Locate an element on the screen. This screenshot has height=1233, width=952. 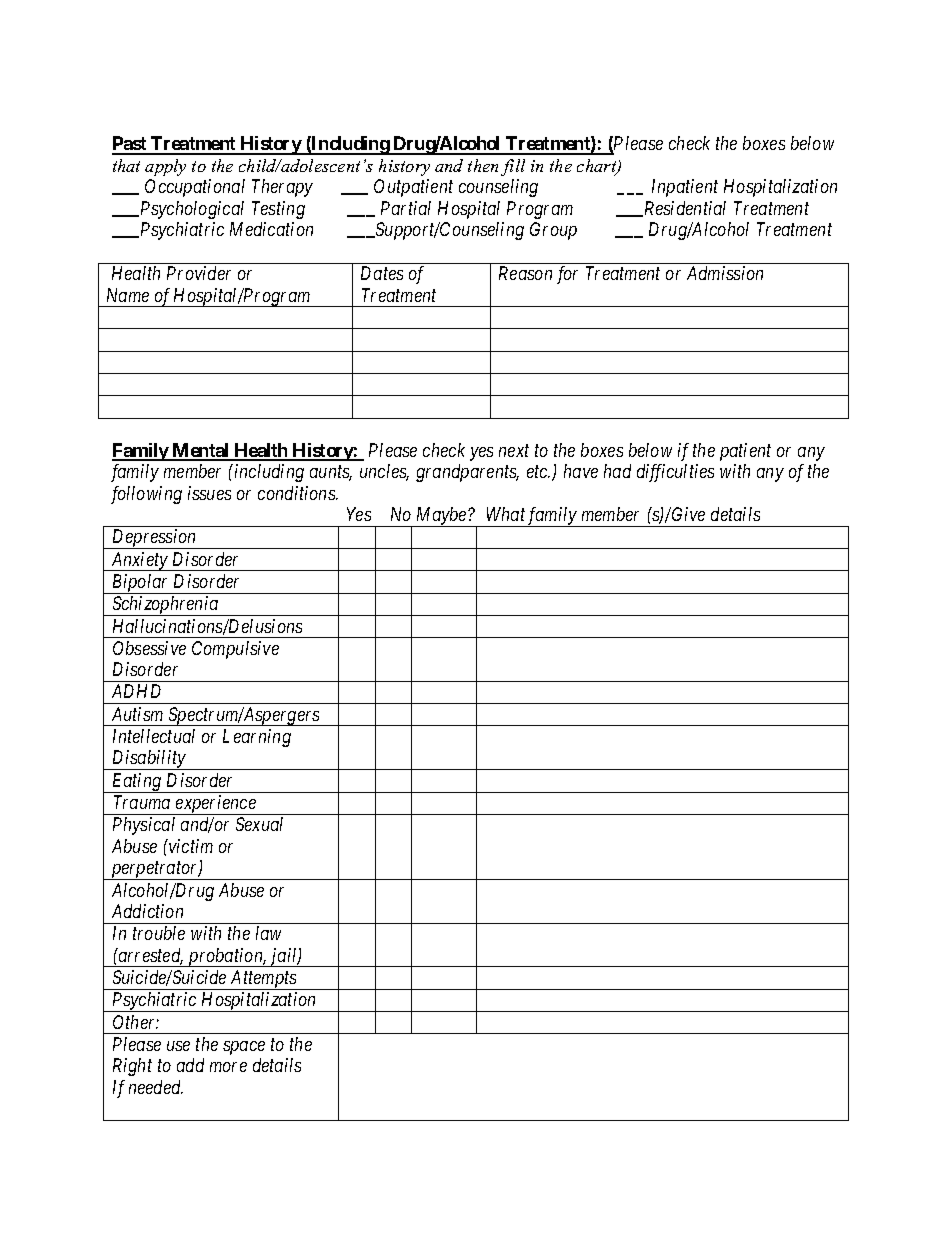
more is located at coordinates (228, 1067).
